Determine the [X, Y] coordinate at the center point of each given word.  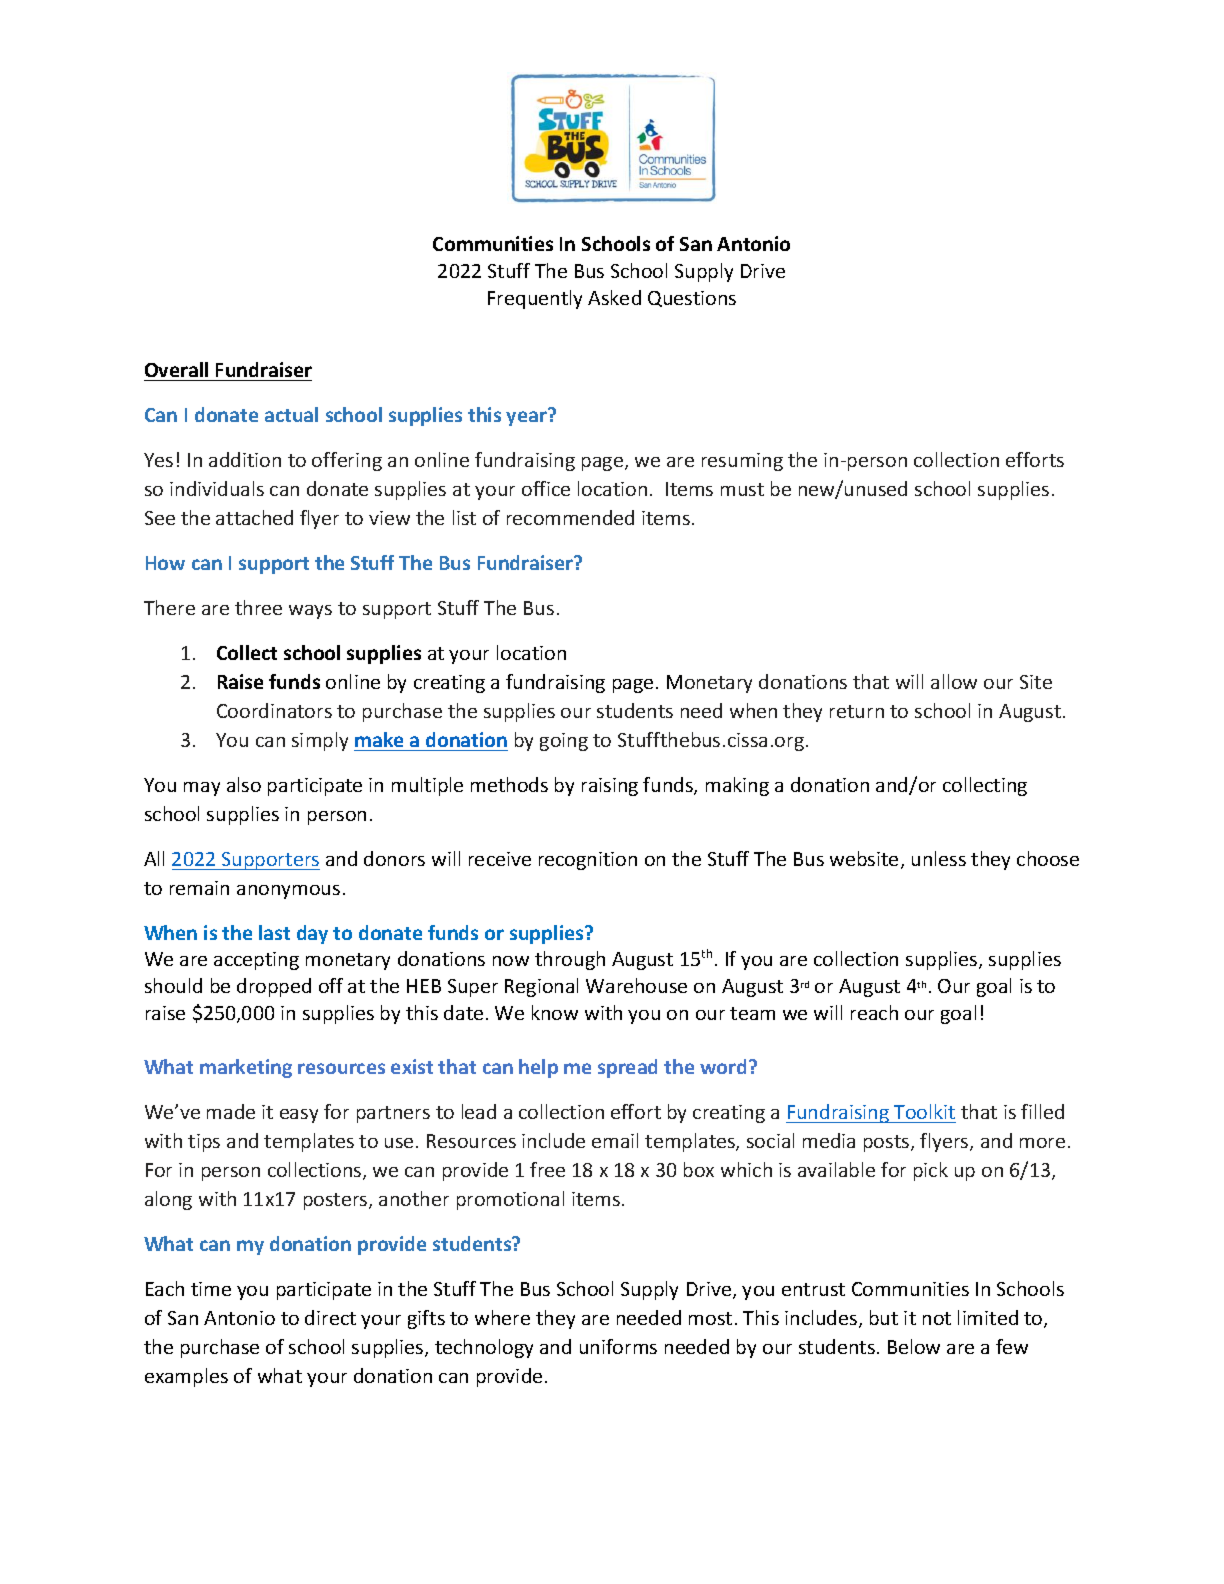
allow [954, 681]
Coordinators [274, 710]
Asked [614, 297]
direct [330, 1317]
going [564, 742]
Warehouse [636, 985]
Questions [692, 299]
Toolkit [924, 1111]
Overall [176, 369]
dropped [274, 987]
